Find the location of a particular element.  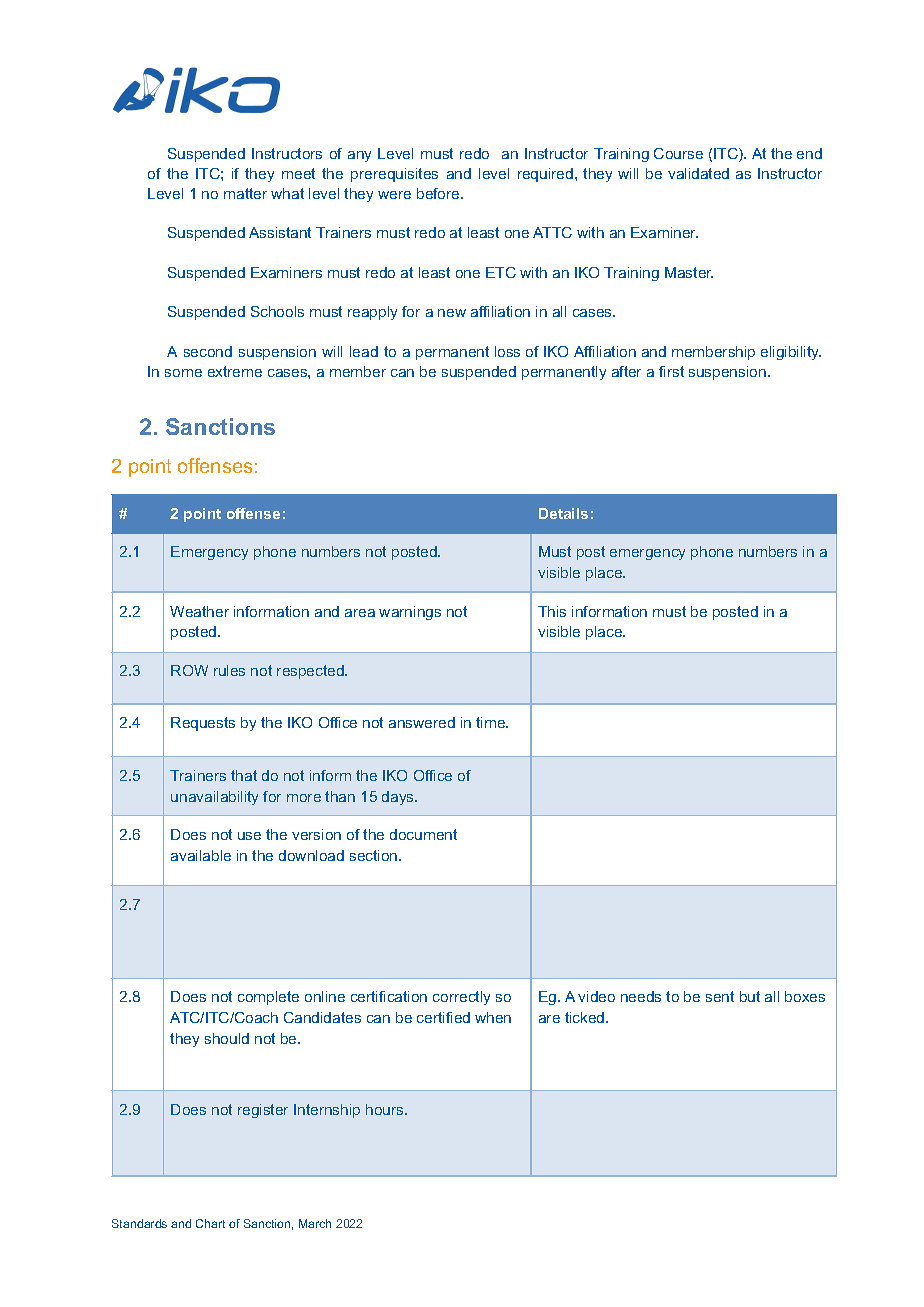

loss is located at coordinates (507, 351).
